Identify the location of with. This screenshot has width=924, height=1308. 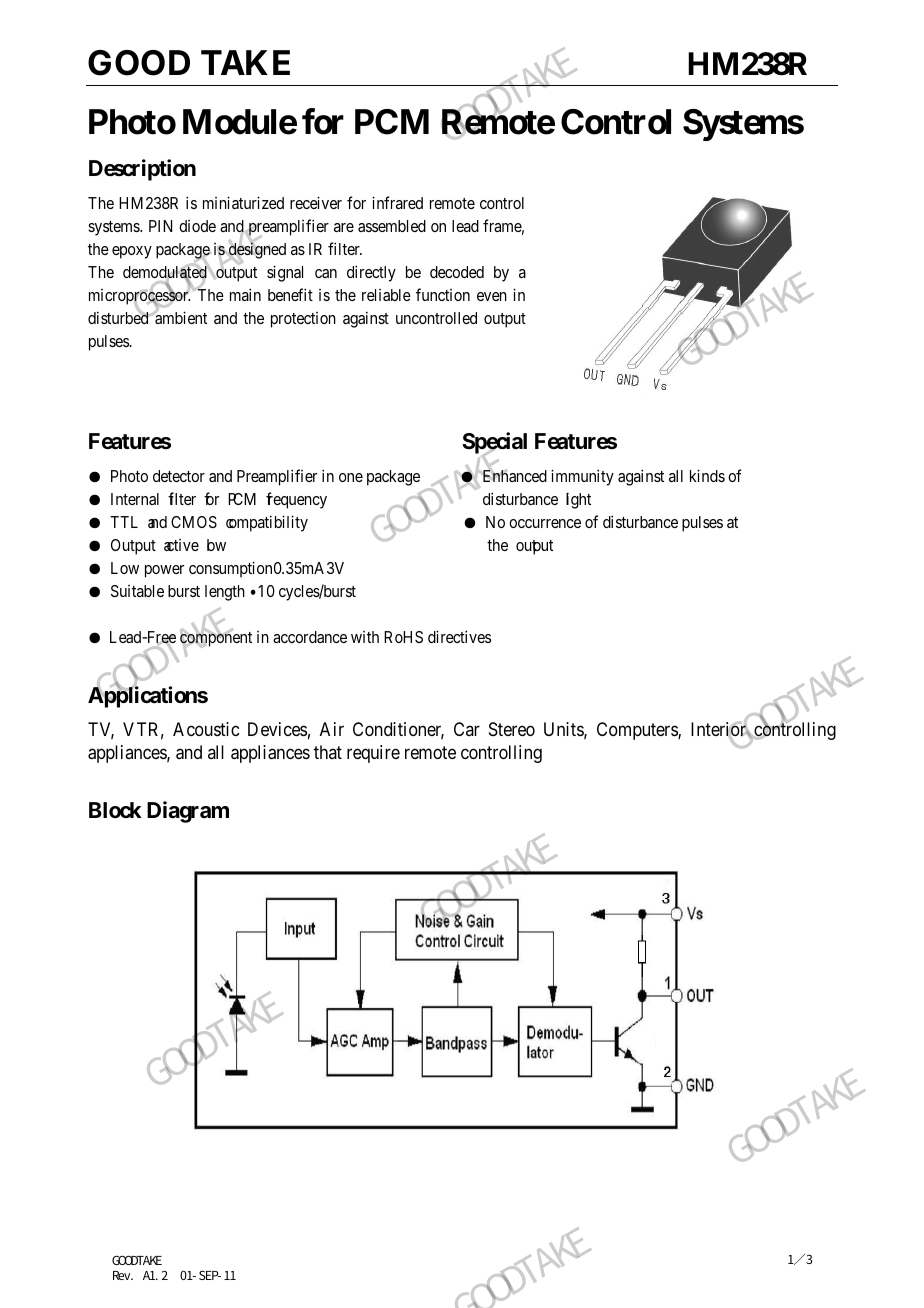
(365, 637).
